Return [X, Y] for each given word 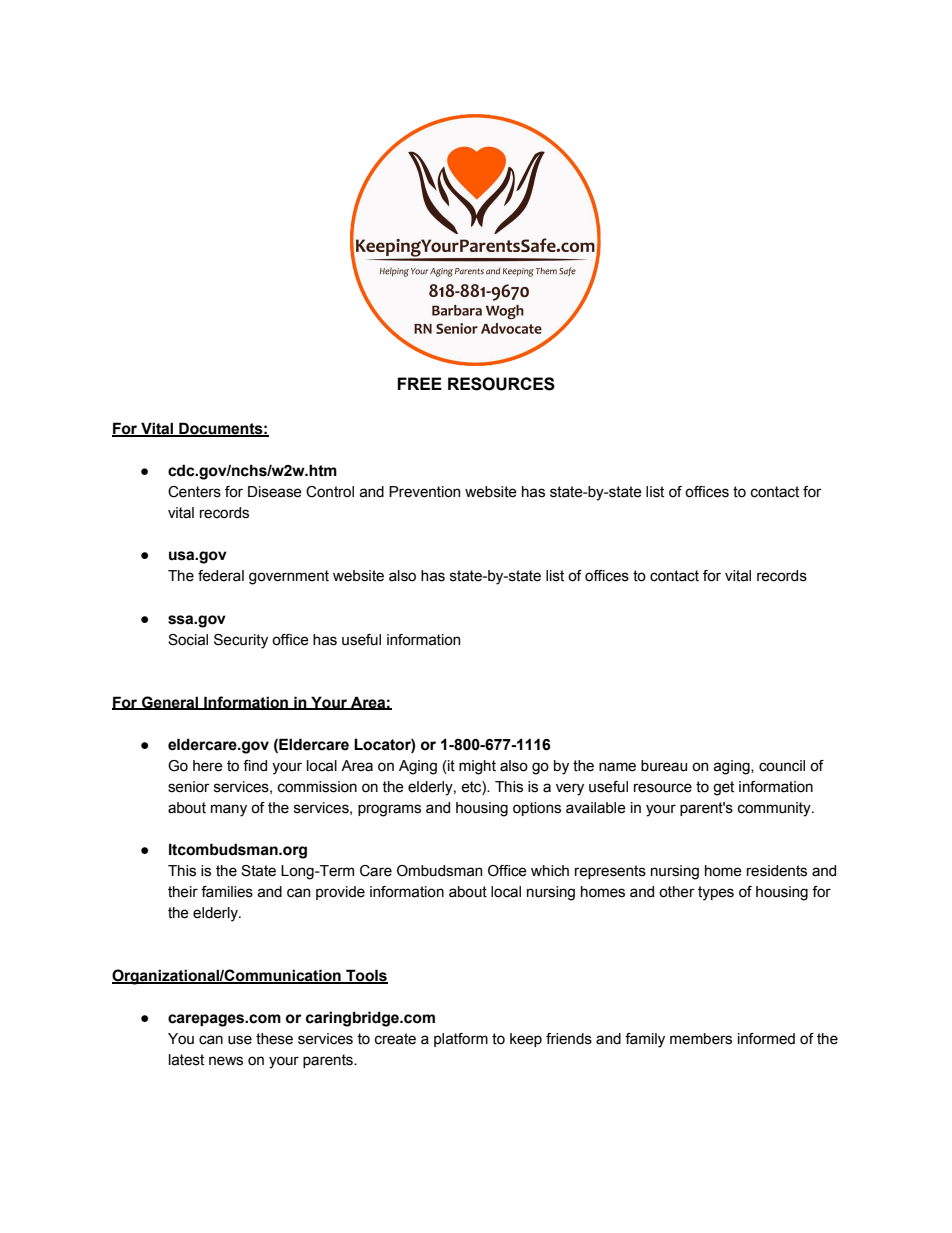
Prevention [424, 492]
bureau [664, 766]
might [477, 767]
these [274, 1039]
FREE [419, 383]
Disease [275, 492]
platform [461, 1040]
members [701, 1039]
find [255, 766]
